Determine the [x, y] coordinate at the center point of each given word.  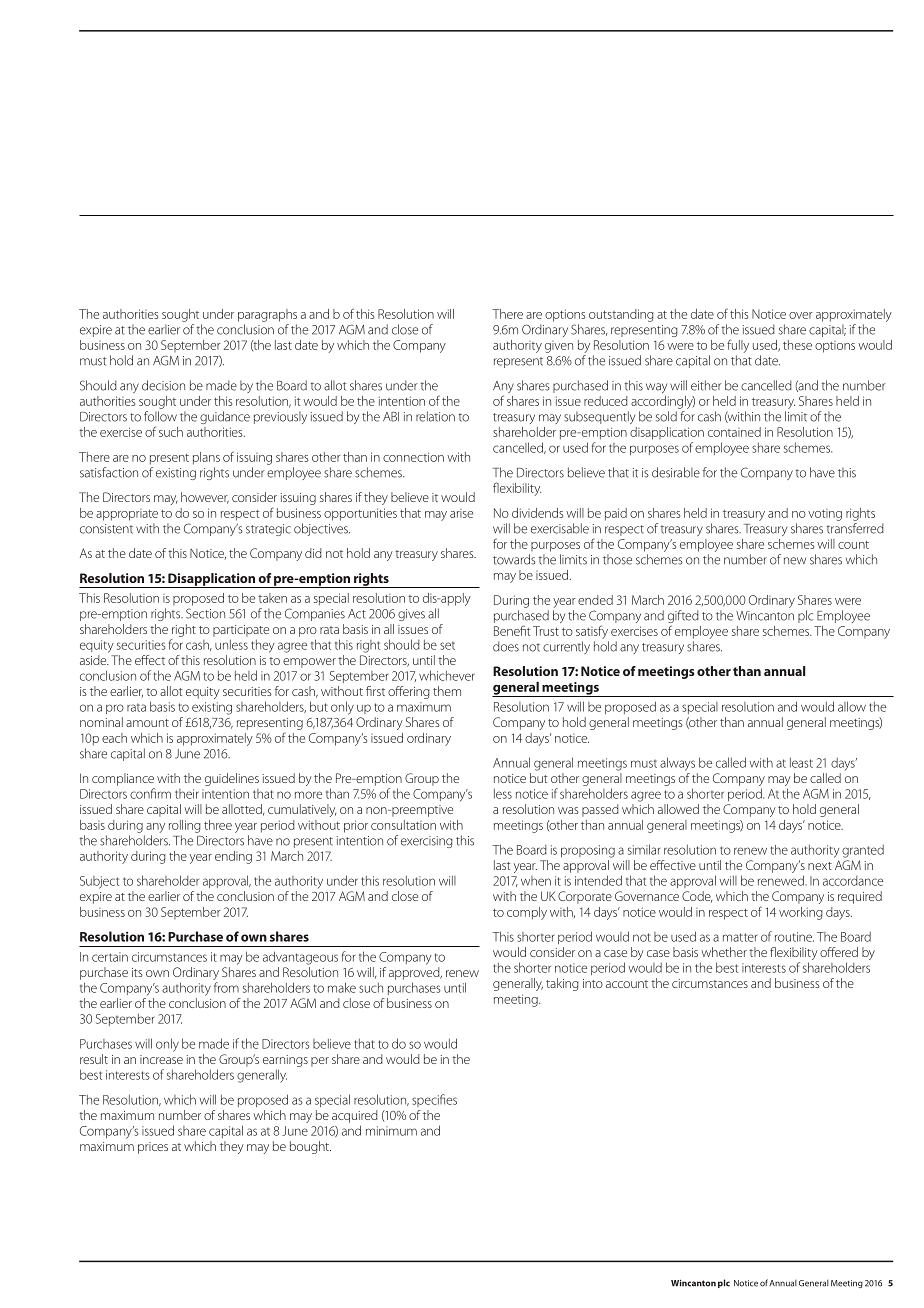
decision [163, 385]
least [801, 762]
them [447, 691]
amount [147, 723]
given [559, 347]
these [797, 345]
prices [153, 1148]
